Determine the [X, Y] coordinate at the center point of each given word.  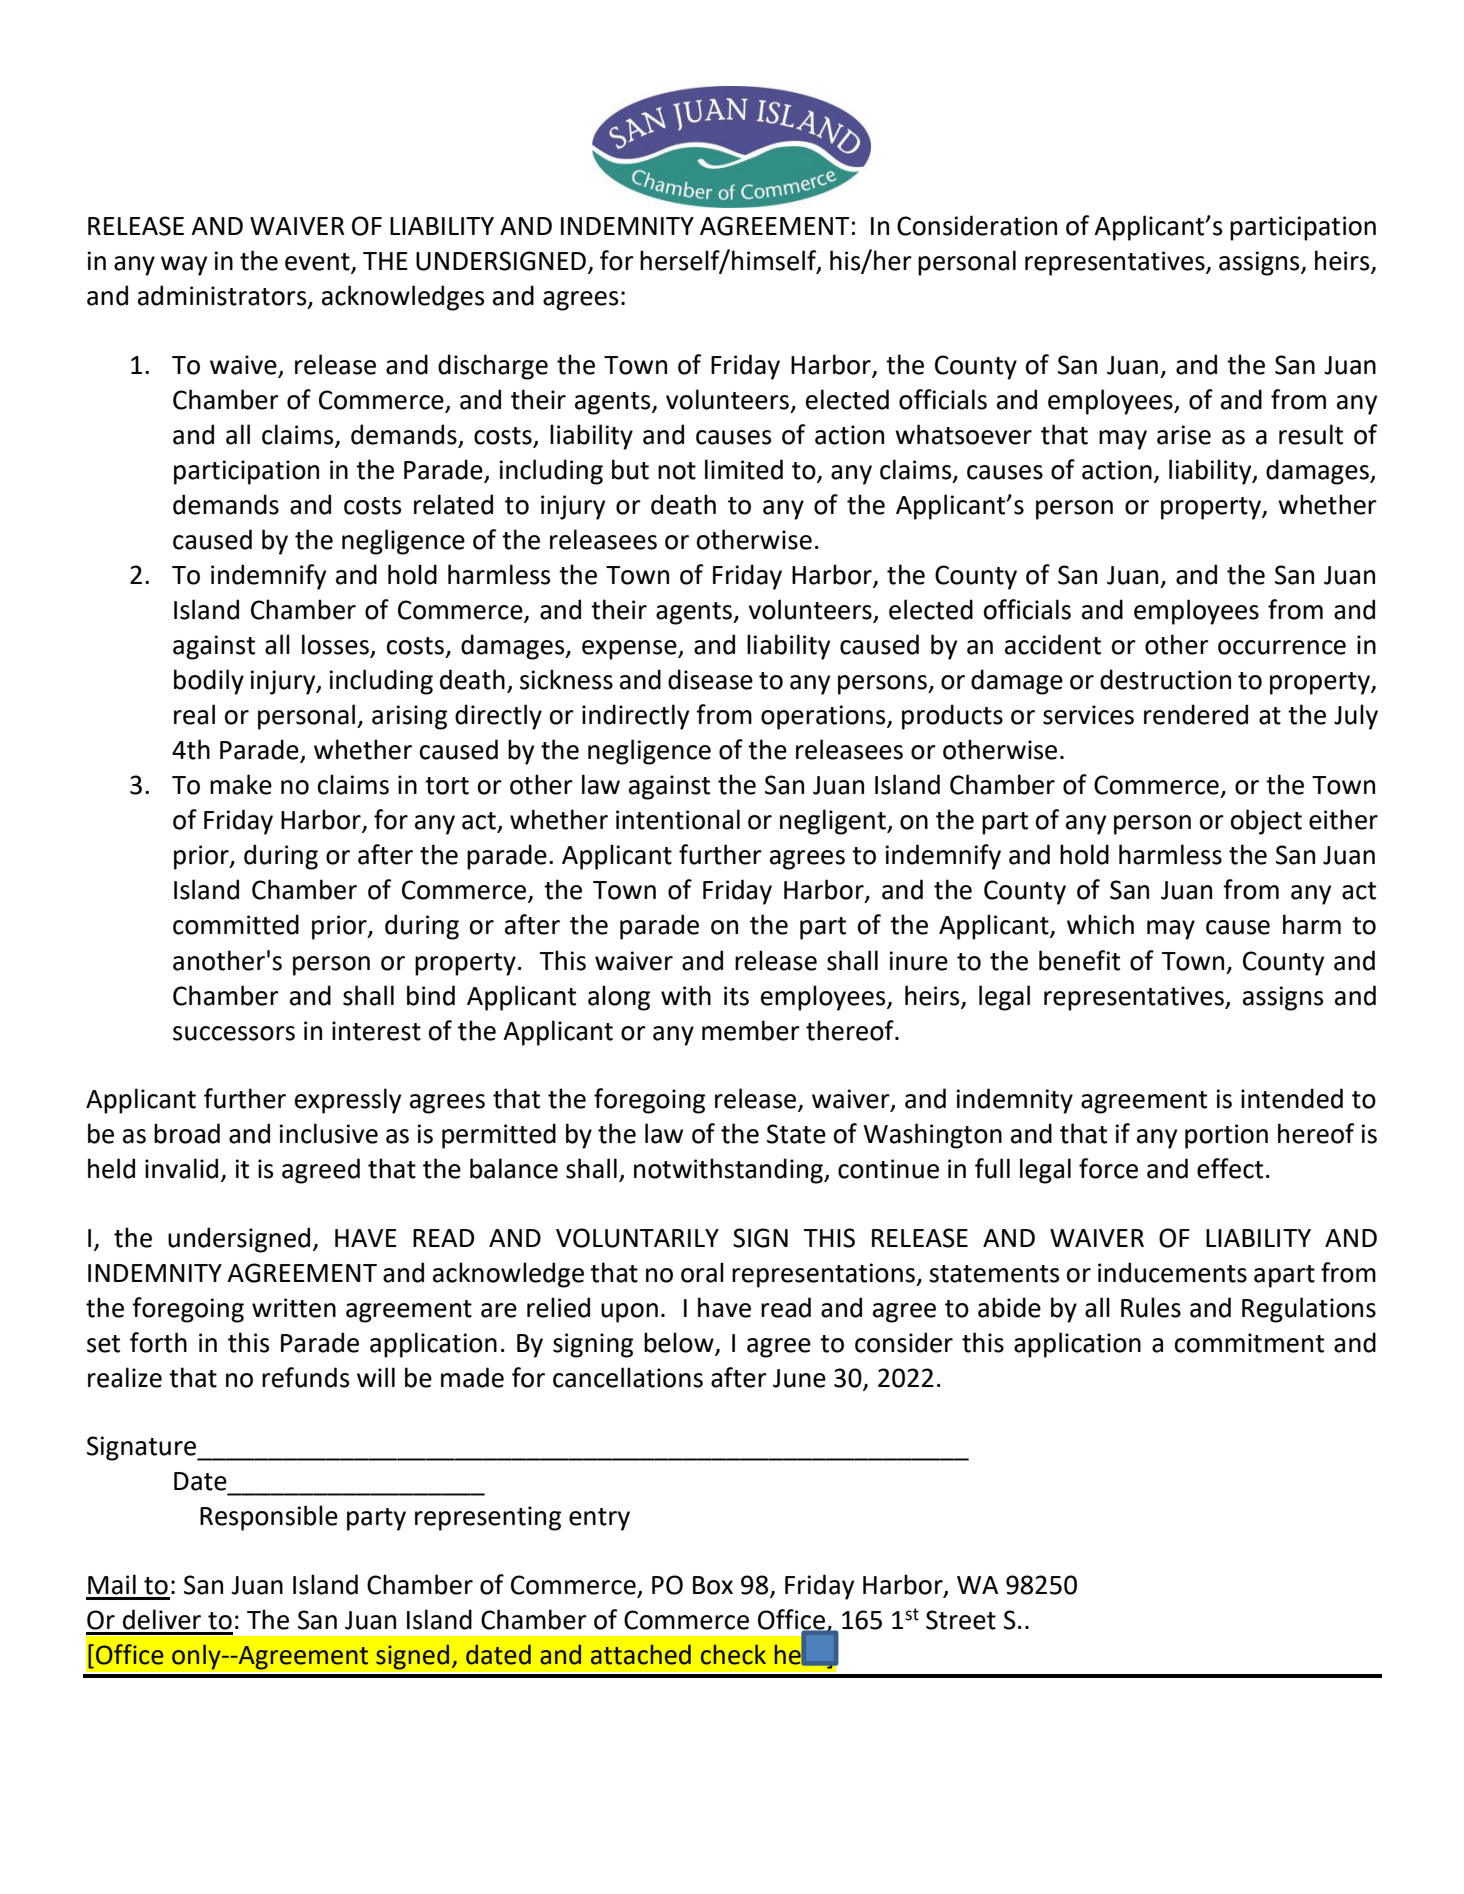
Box [713, 1585]
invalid [181, 1168]
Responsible [269, 1518]
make [241, 784]
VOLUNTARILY [637, 1238]
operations [824, 717]
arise [1184, 435]
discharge [493, 367]
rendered [1196, 714]
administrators [223, 296]
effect [1230, 1168]
